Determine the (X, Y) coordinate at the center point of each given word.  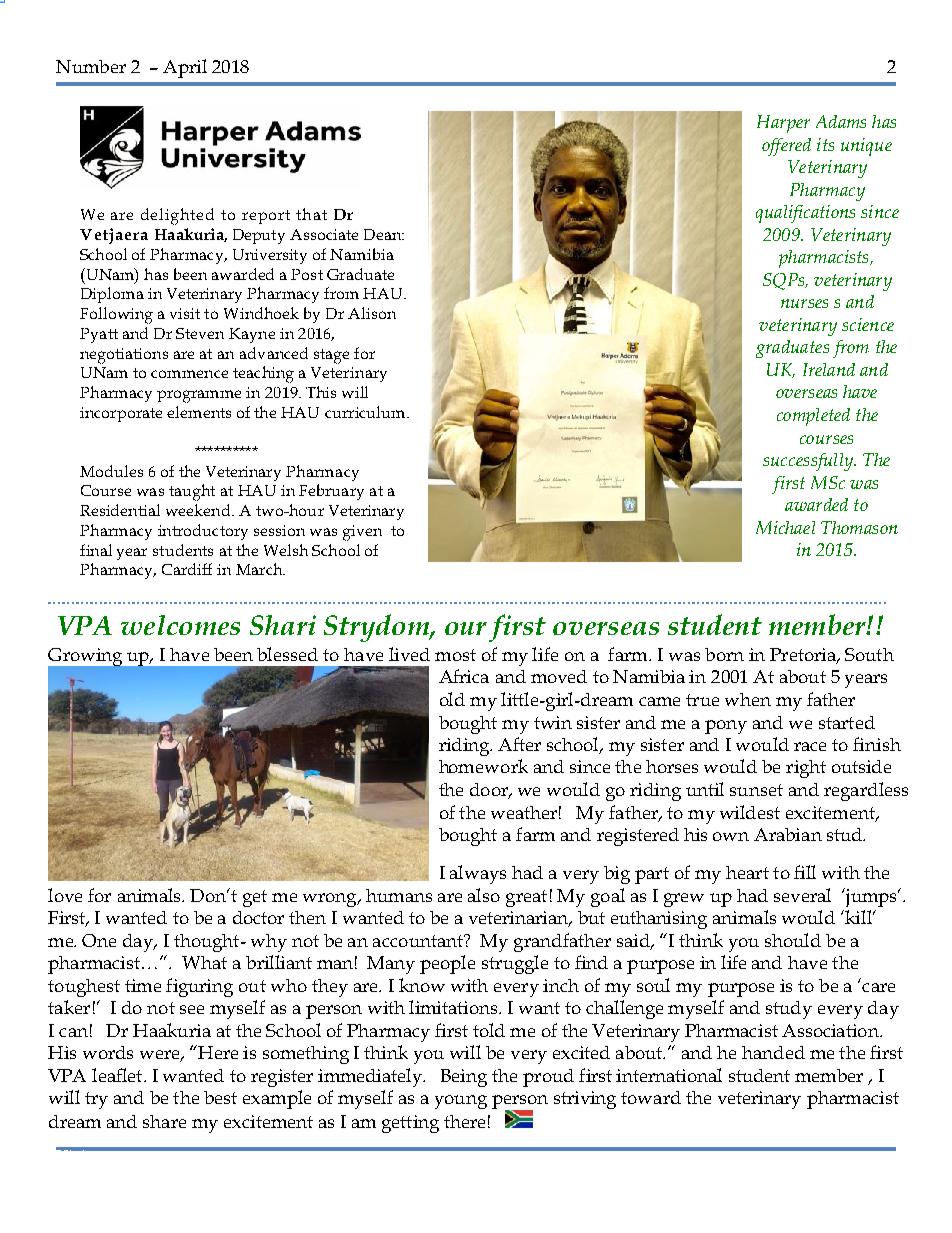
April (185, 68)
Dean (384, 234)
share (164, 1121)
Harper (783, 124)
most (455, 655)
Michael (785, 527)
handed (773, 1052)
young (461, 1102)
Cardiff (187, 569)
